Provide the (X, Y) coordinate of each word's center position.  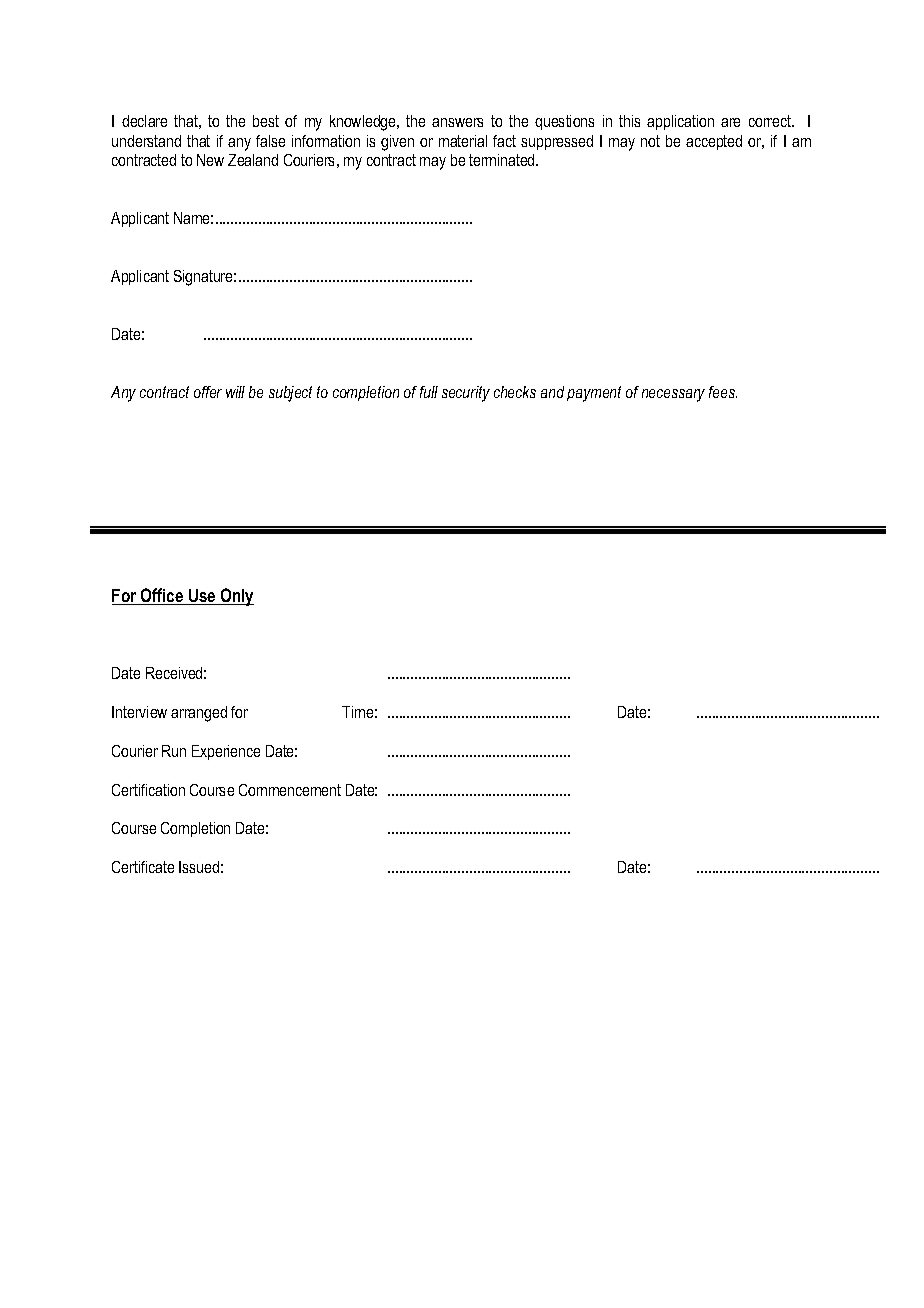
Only (236, 597)
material (463, 141)
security (466, 394)
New (210, 160)
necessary (673, 395)
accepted (714, 142)
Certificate (143, 867)
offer (208, 392)
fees (723, 392)
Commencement (290, 790)
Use (202, 597)
